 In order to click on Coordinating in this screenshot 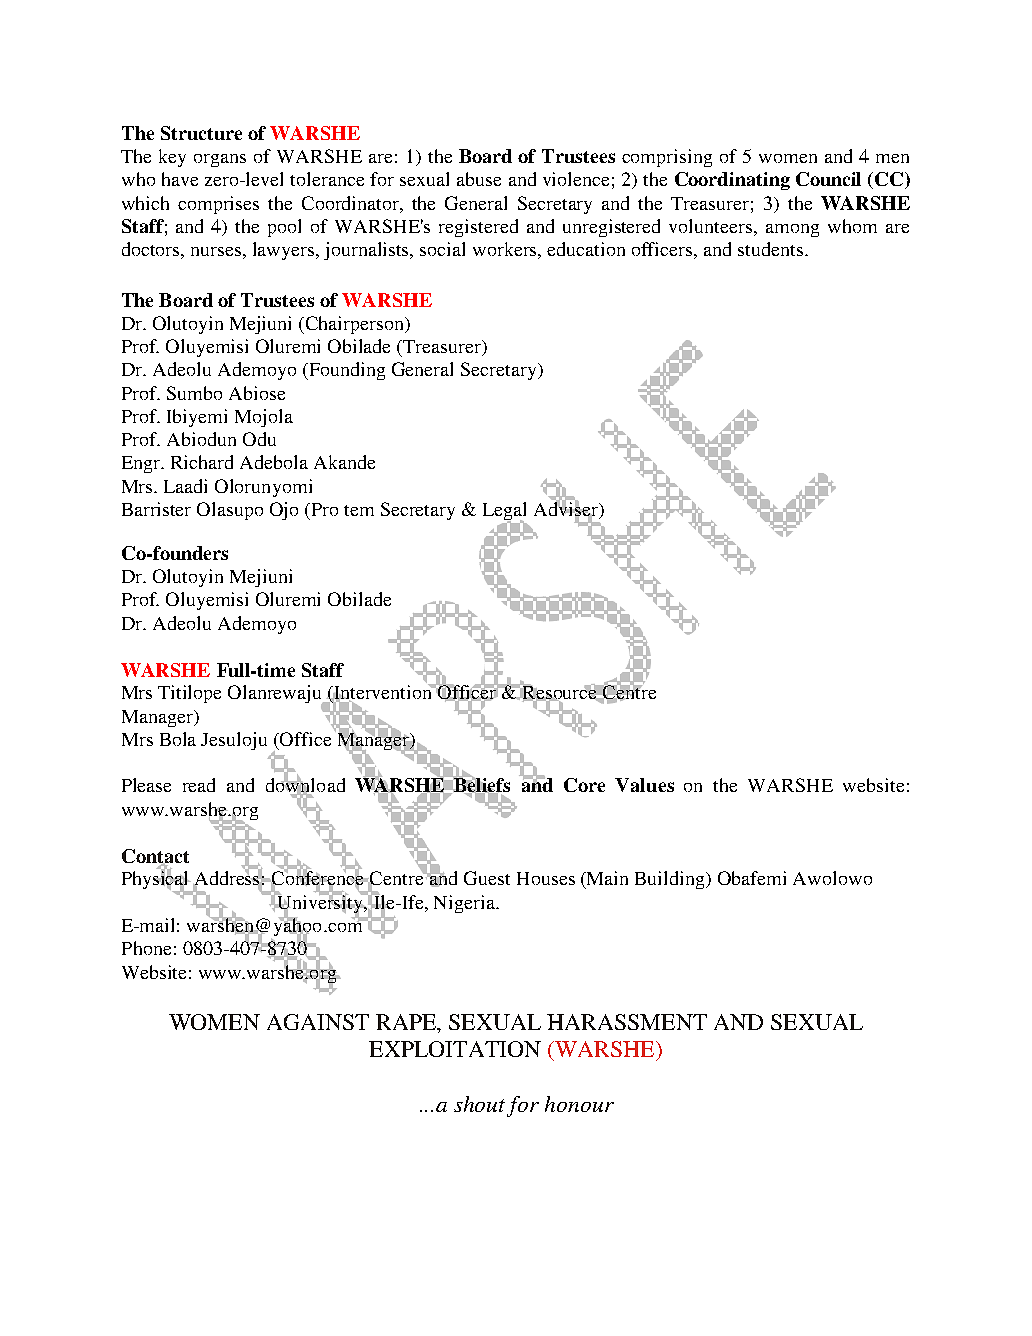, I will do `click(732, 181)`.
